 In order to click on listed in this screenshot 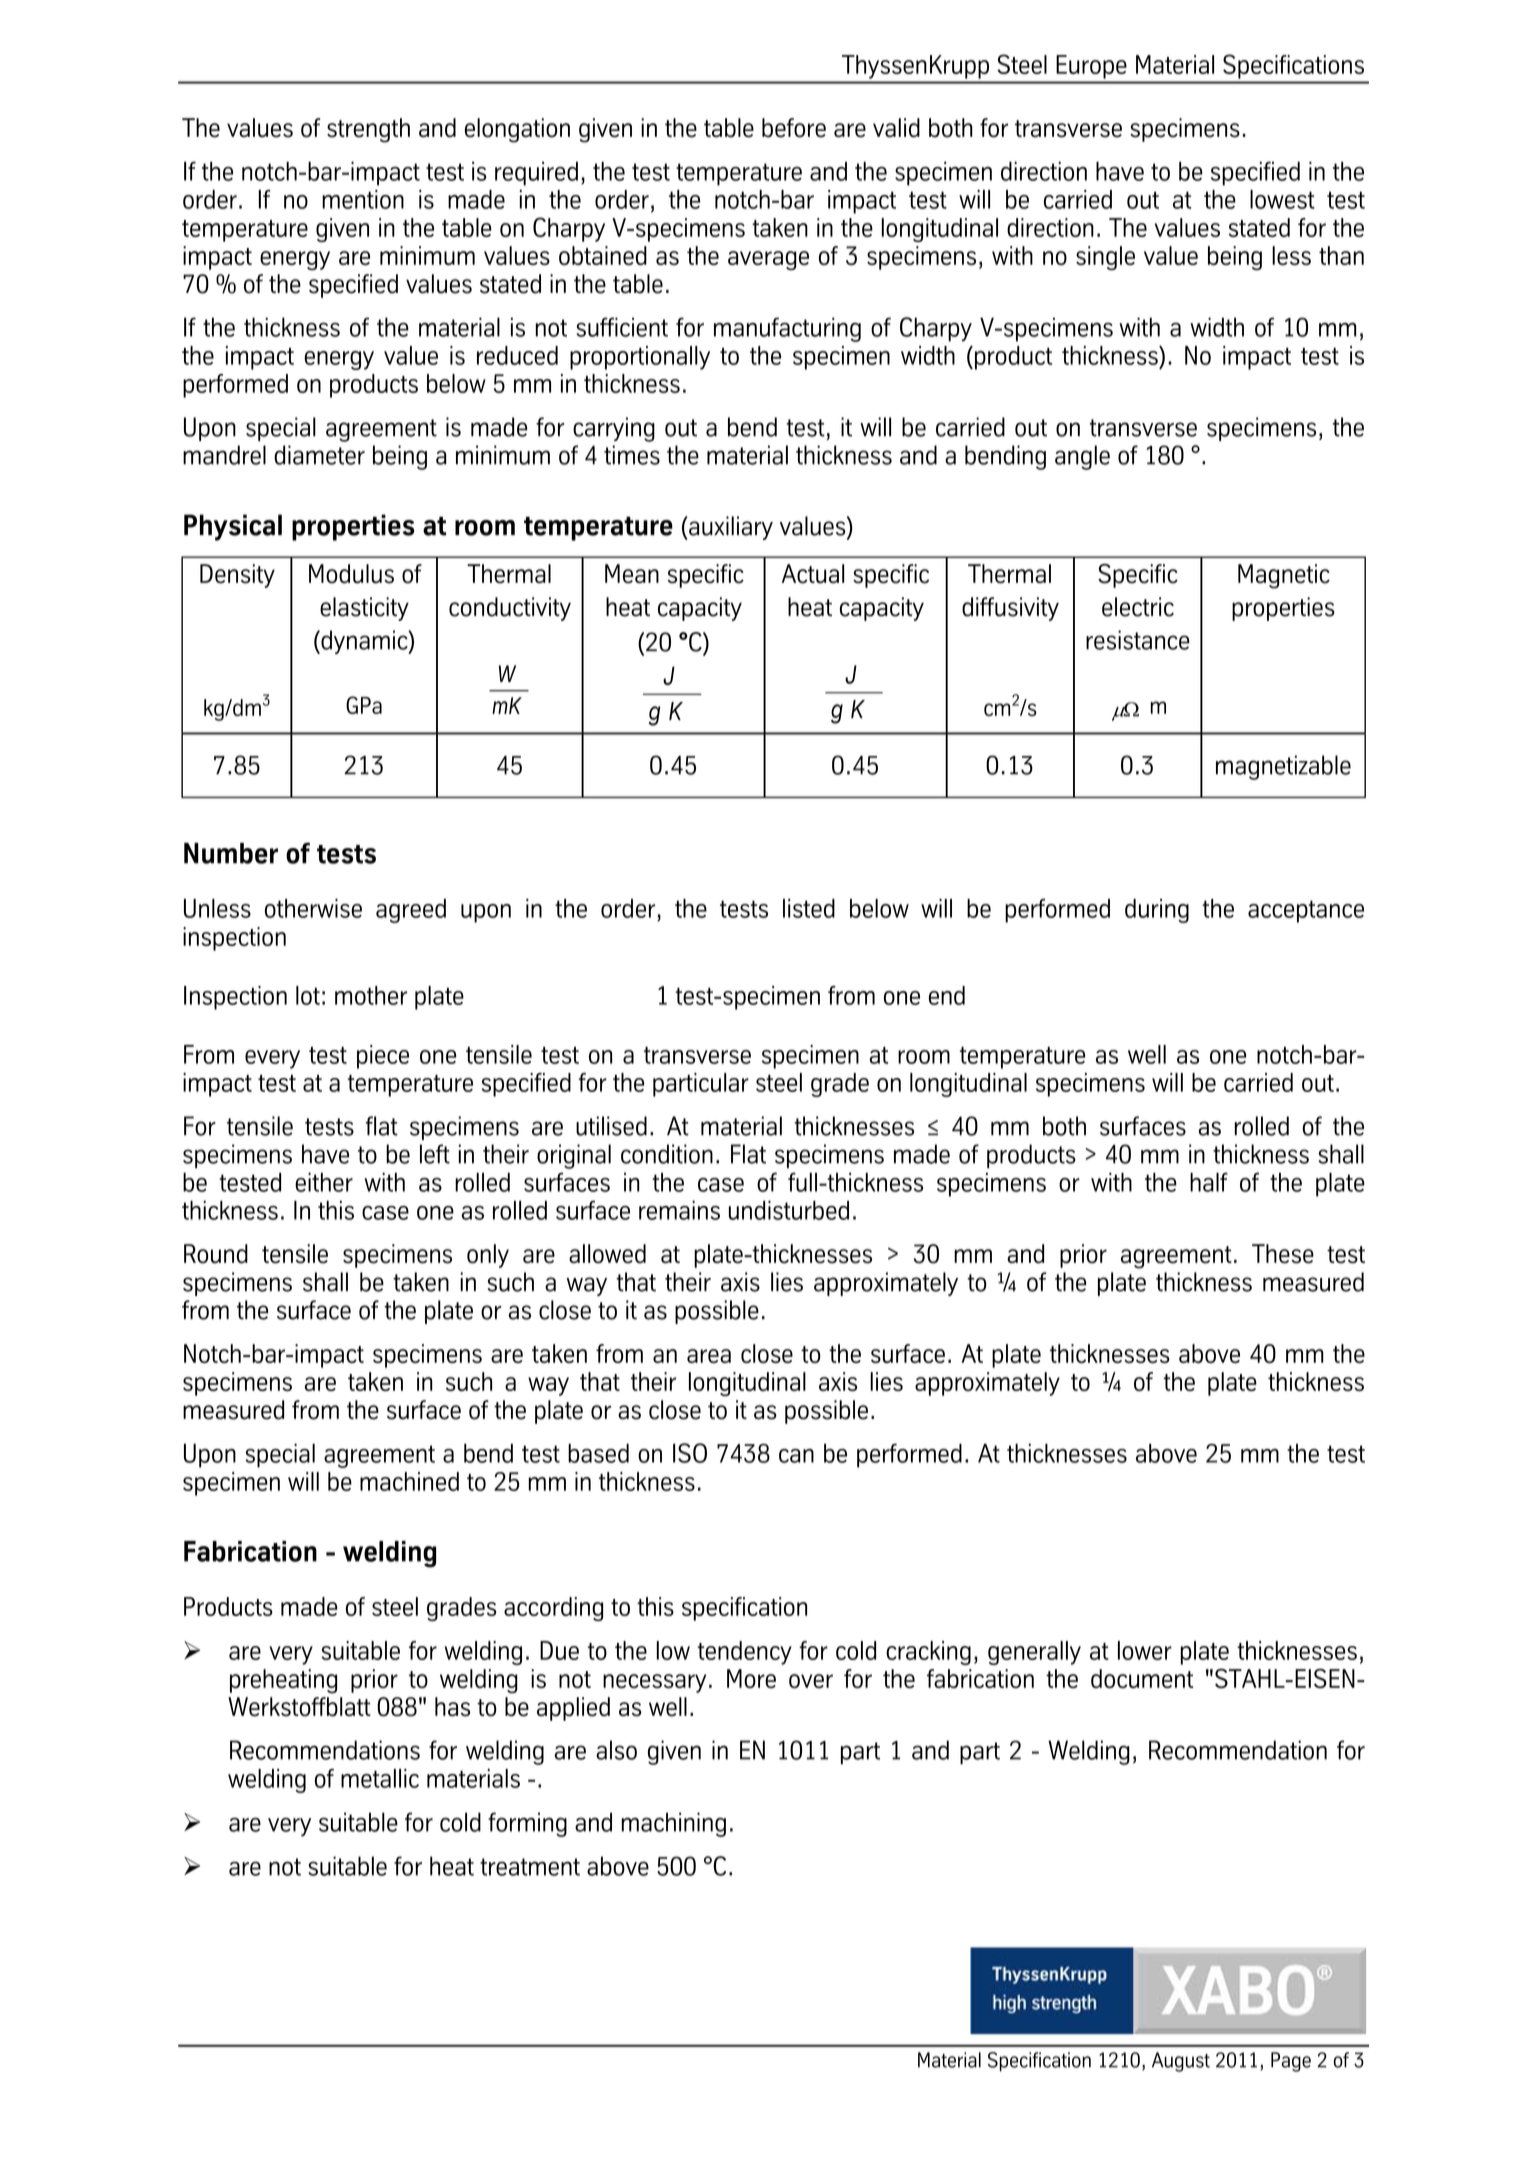, I will do `click(809, 908)`.
